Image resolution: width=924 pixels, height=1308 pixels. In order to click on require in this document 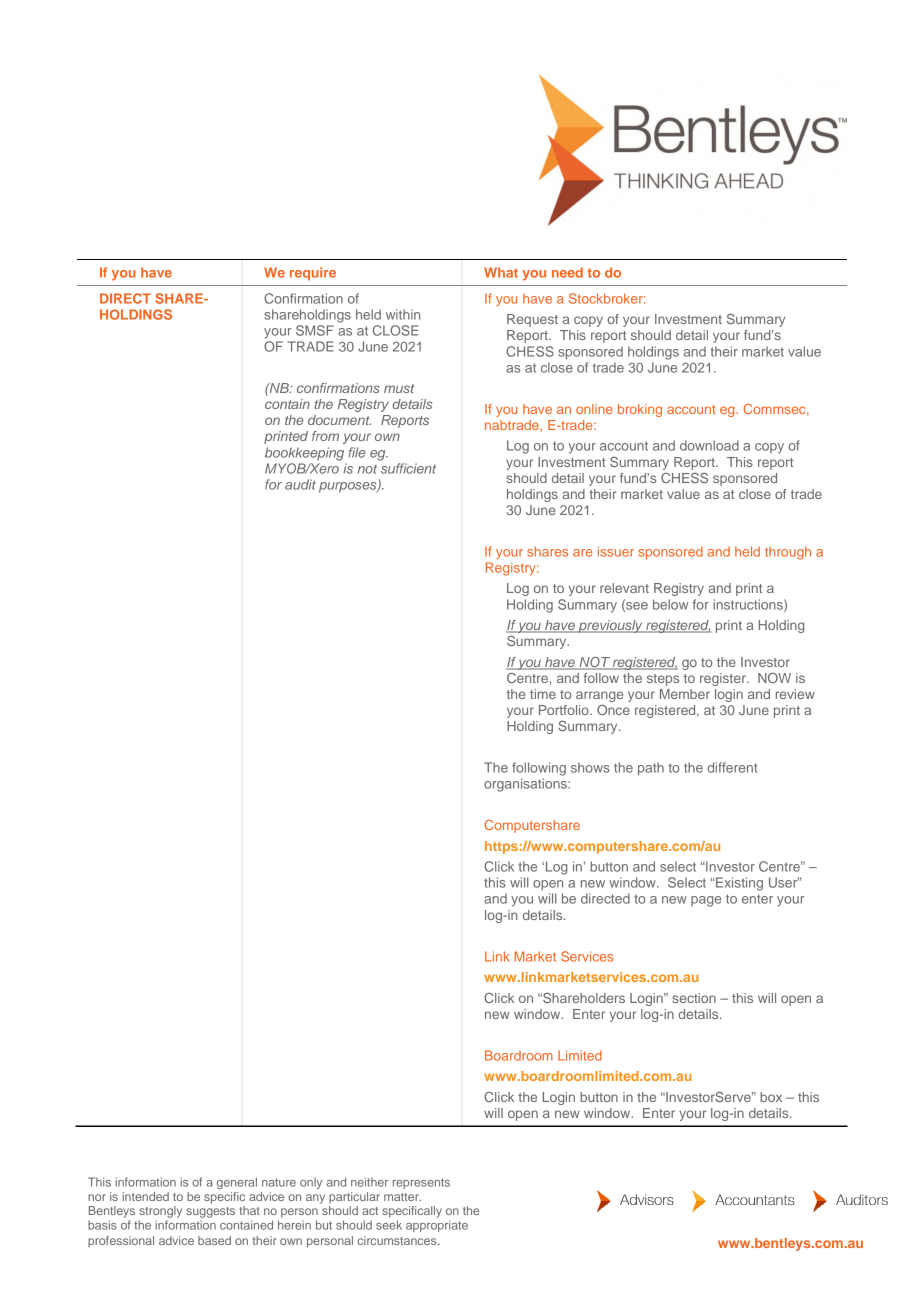, I will do `click(313, 274)`.
